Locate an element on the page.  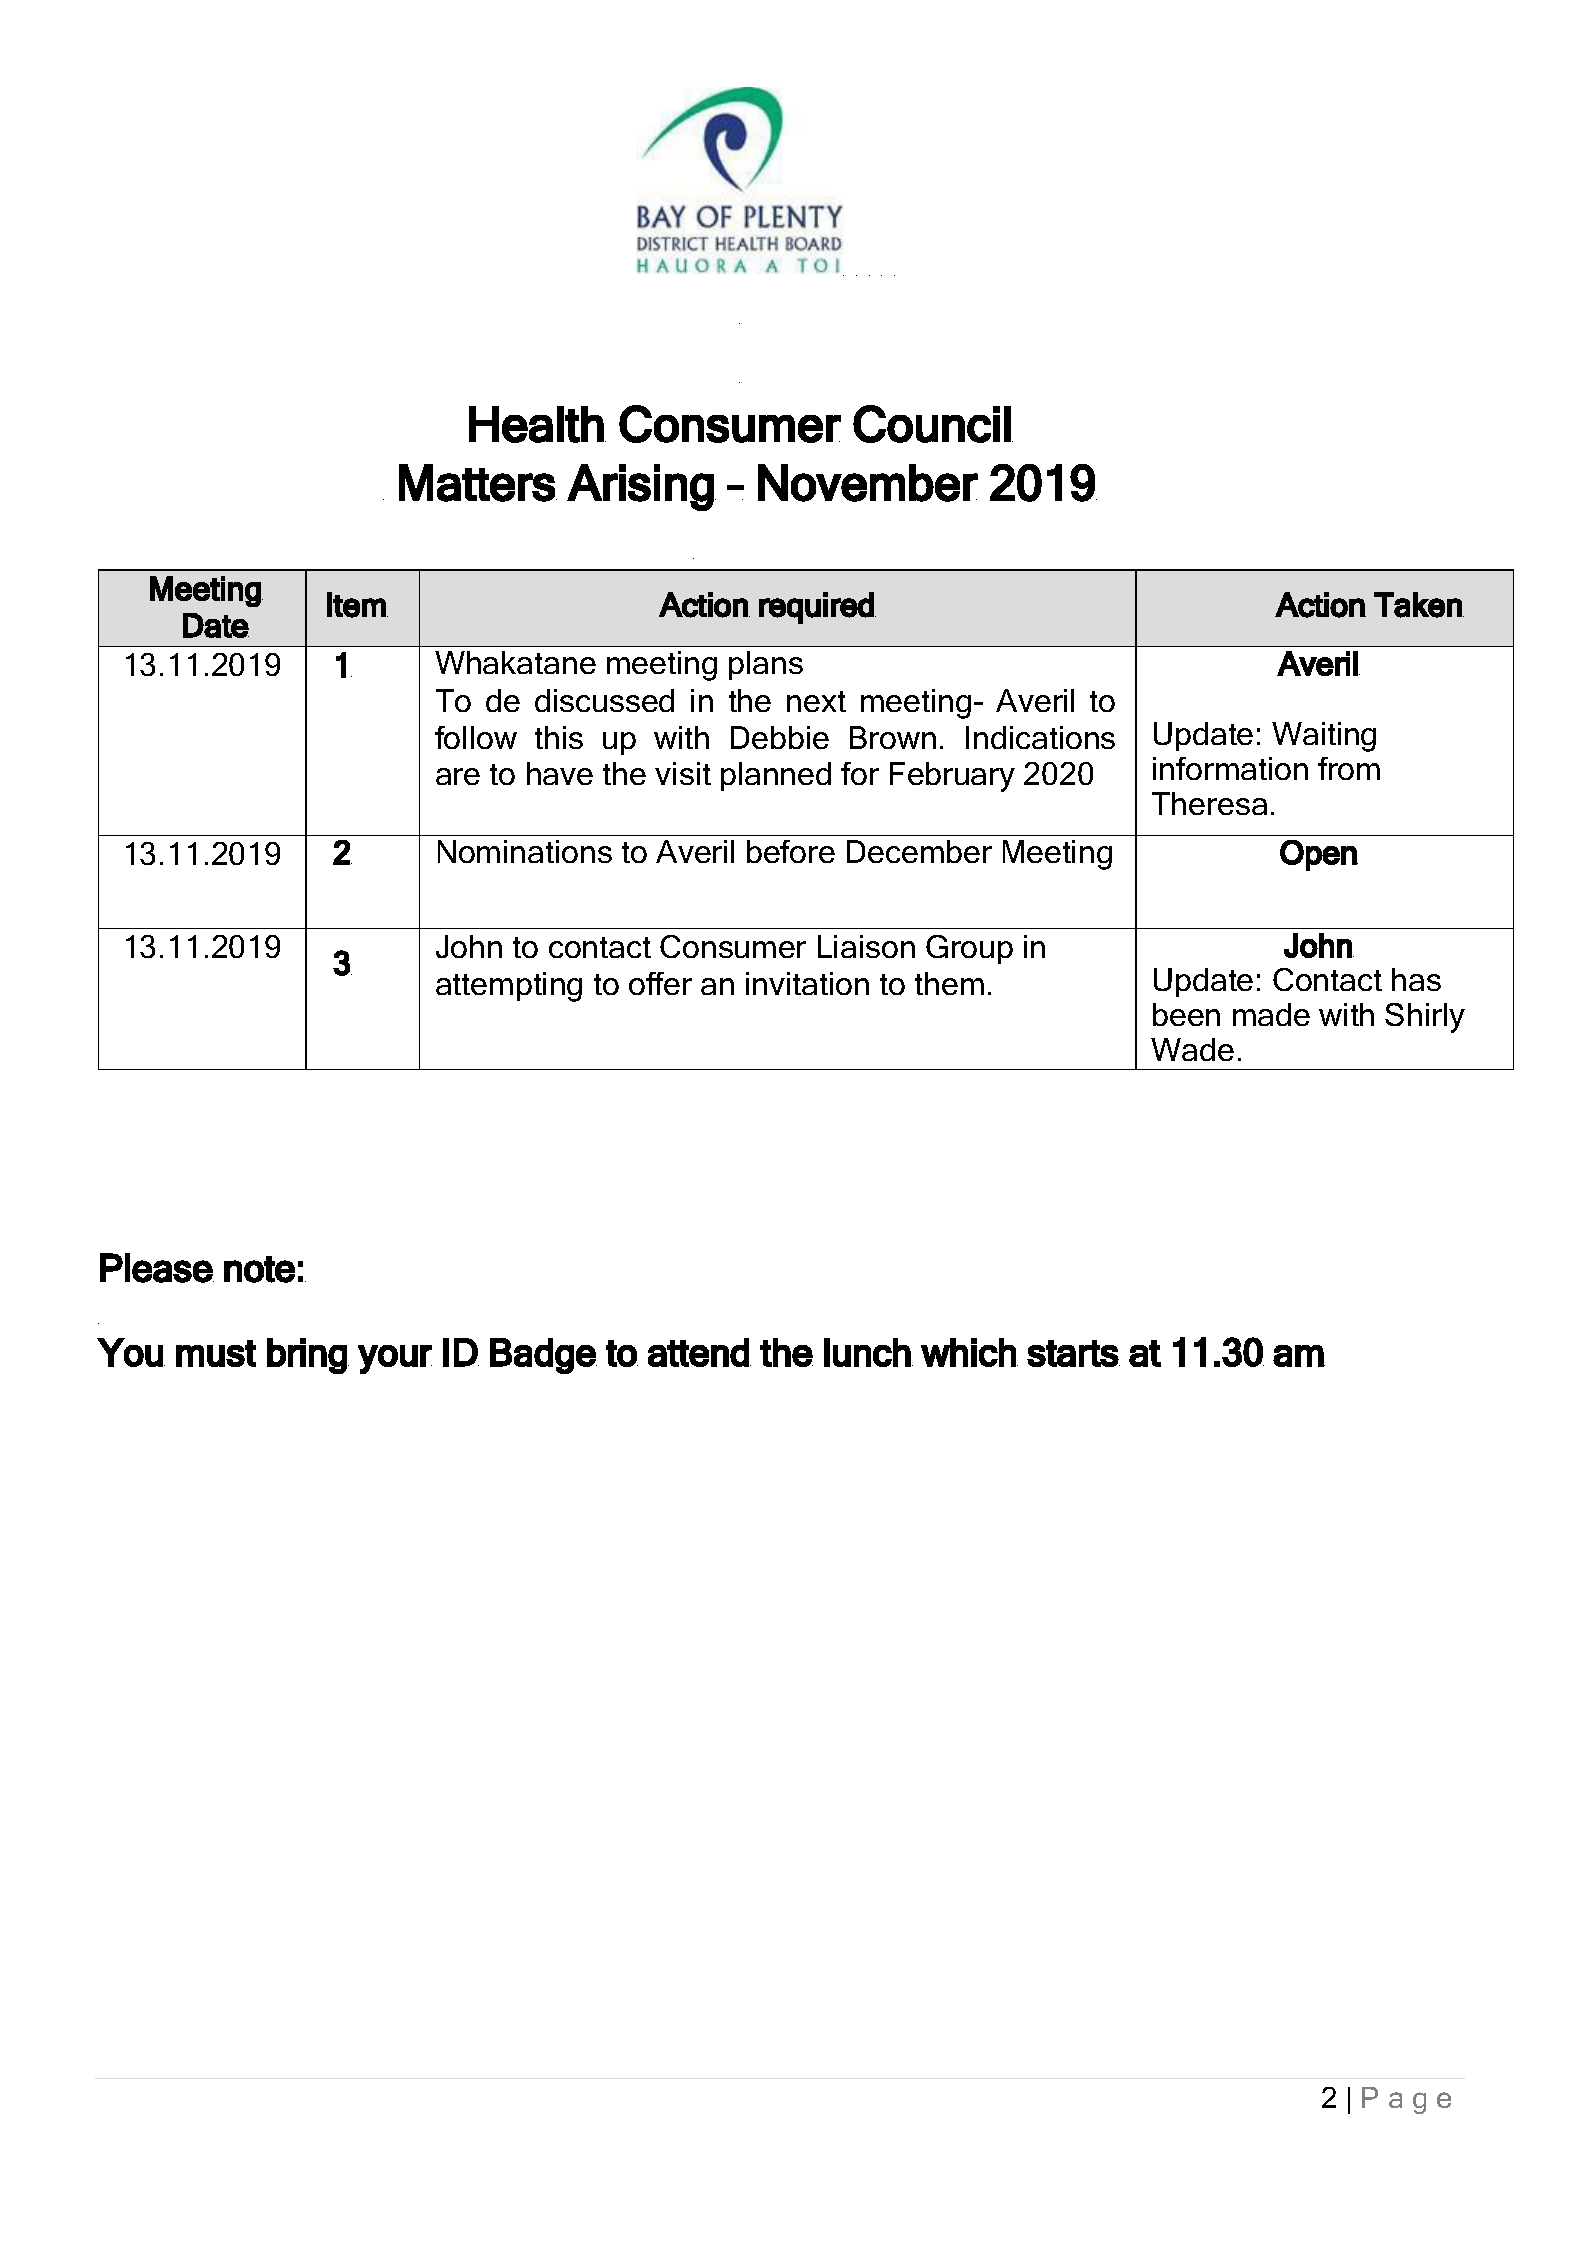
Page is located at coordinates (1406, 2100).
